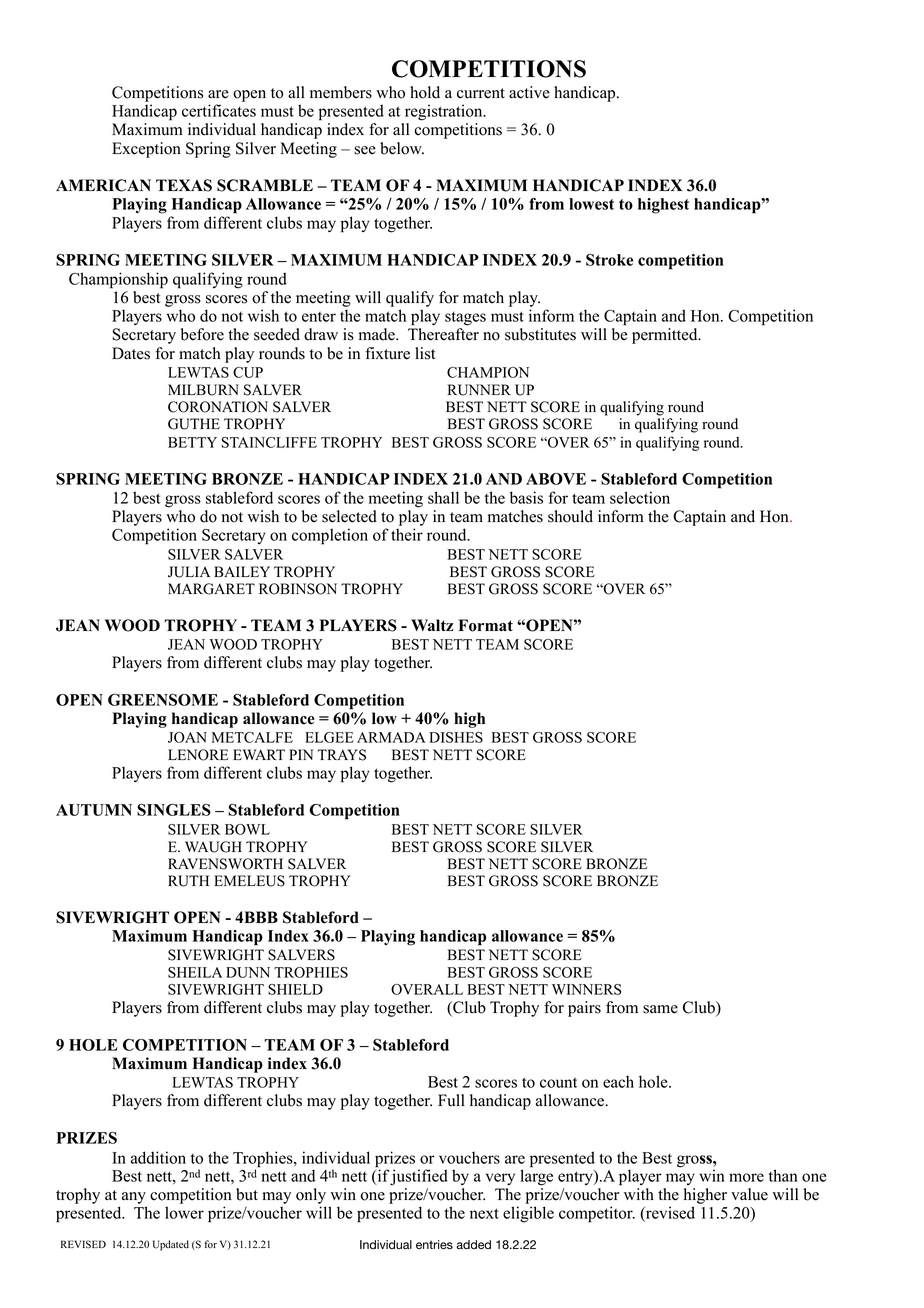 The height and width of the screenshot is (1308, 924). What do you see at coordinates (184, 1212) in the screenshot?
I see `lower` at bounding box center [184, 1212].
